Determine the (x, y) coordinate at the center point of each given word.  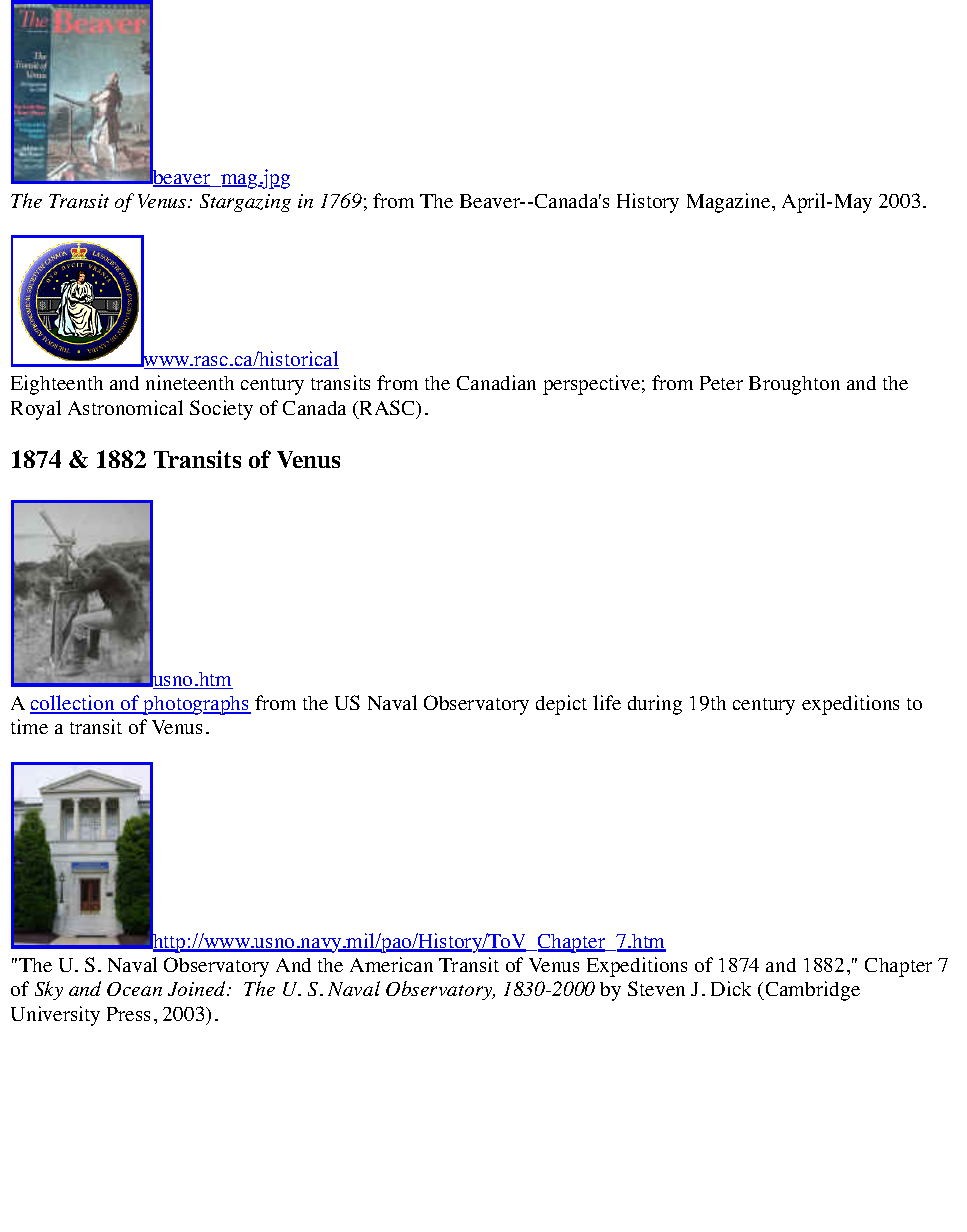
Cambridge (811, 991)
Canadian (496, 382)
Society (221, 410)
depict (561, 705)
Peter (721, 383)
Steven (656, 988)
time (29, 726)
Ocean (134, 989)
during (655, 705)
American (391, 964)
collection (73, 704)
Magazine (730, 203)
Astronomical (125, 407)
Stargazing (245, 203)
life (607, 702)
